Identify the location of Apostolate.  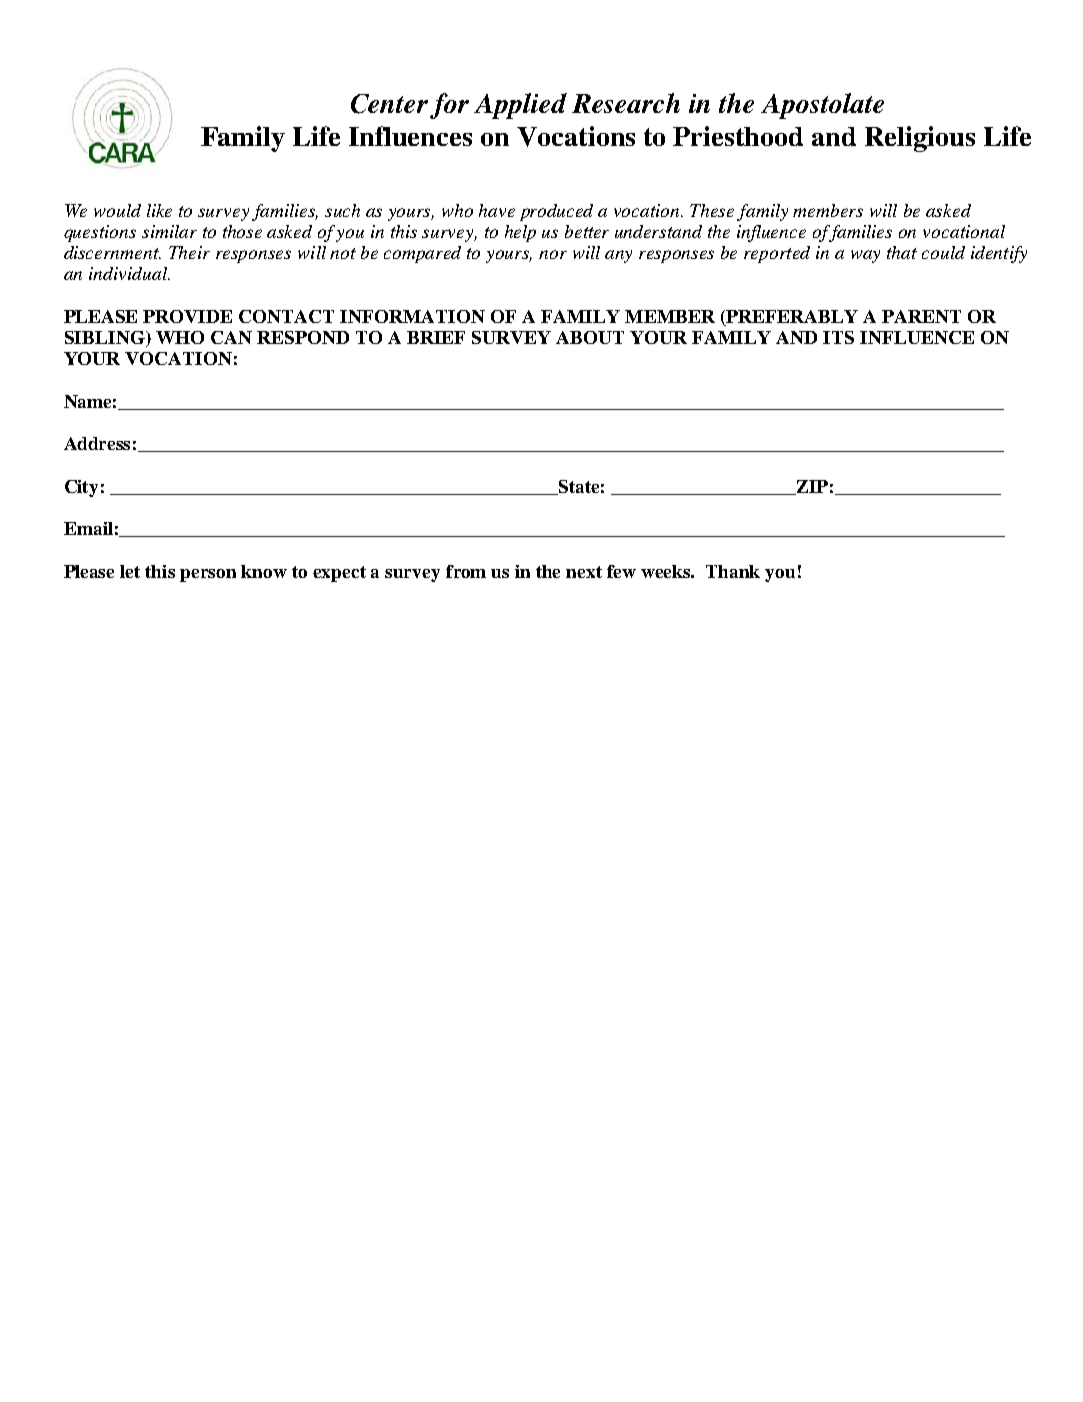
(822, 106).
